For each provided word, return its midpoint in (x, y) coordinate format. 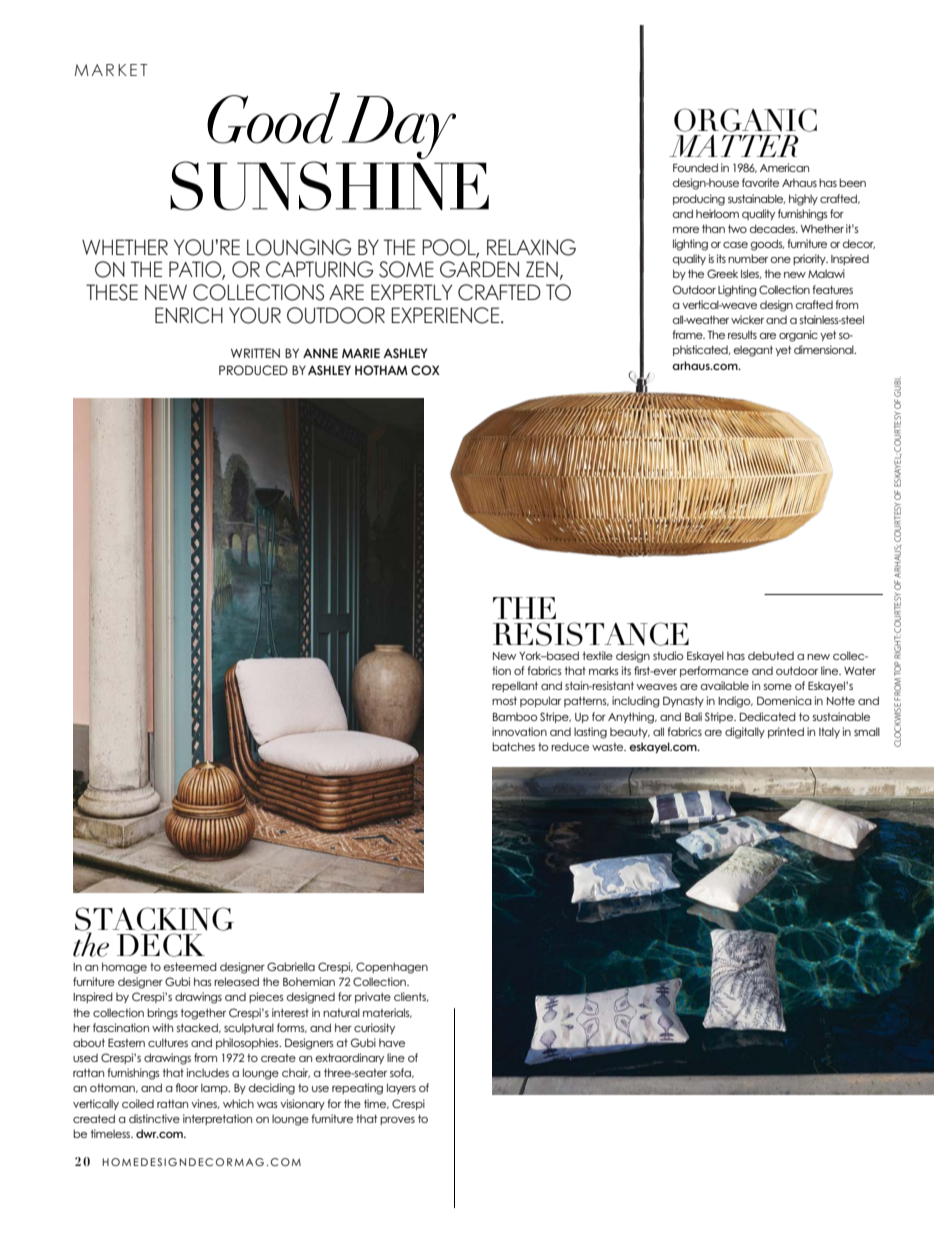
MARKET (111, 70)
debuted (771, 655)
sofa (401, 1073)
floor (187, 1087)
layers (401, 1088)
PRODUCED (253, 370)
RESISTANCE (591, 634)
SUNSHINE (329, 186)
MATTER (734, 145)
